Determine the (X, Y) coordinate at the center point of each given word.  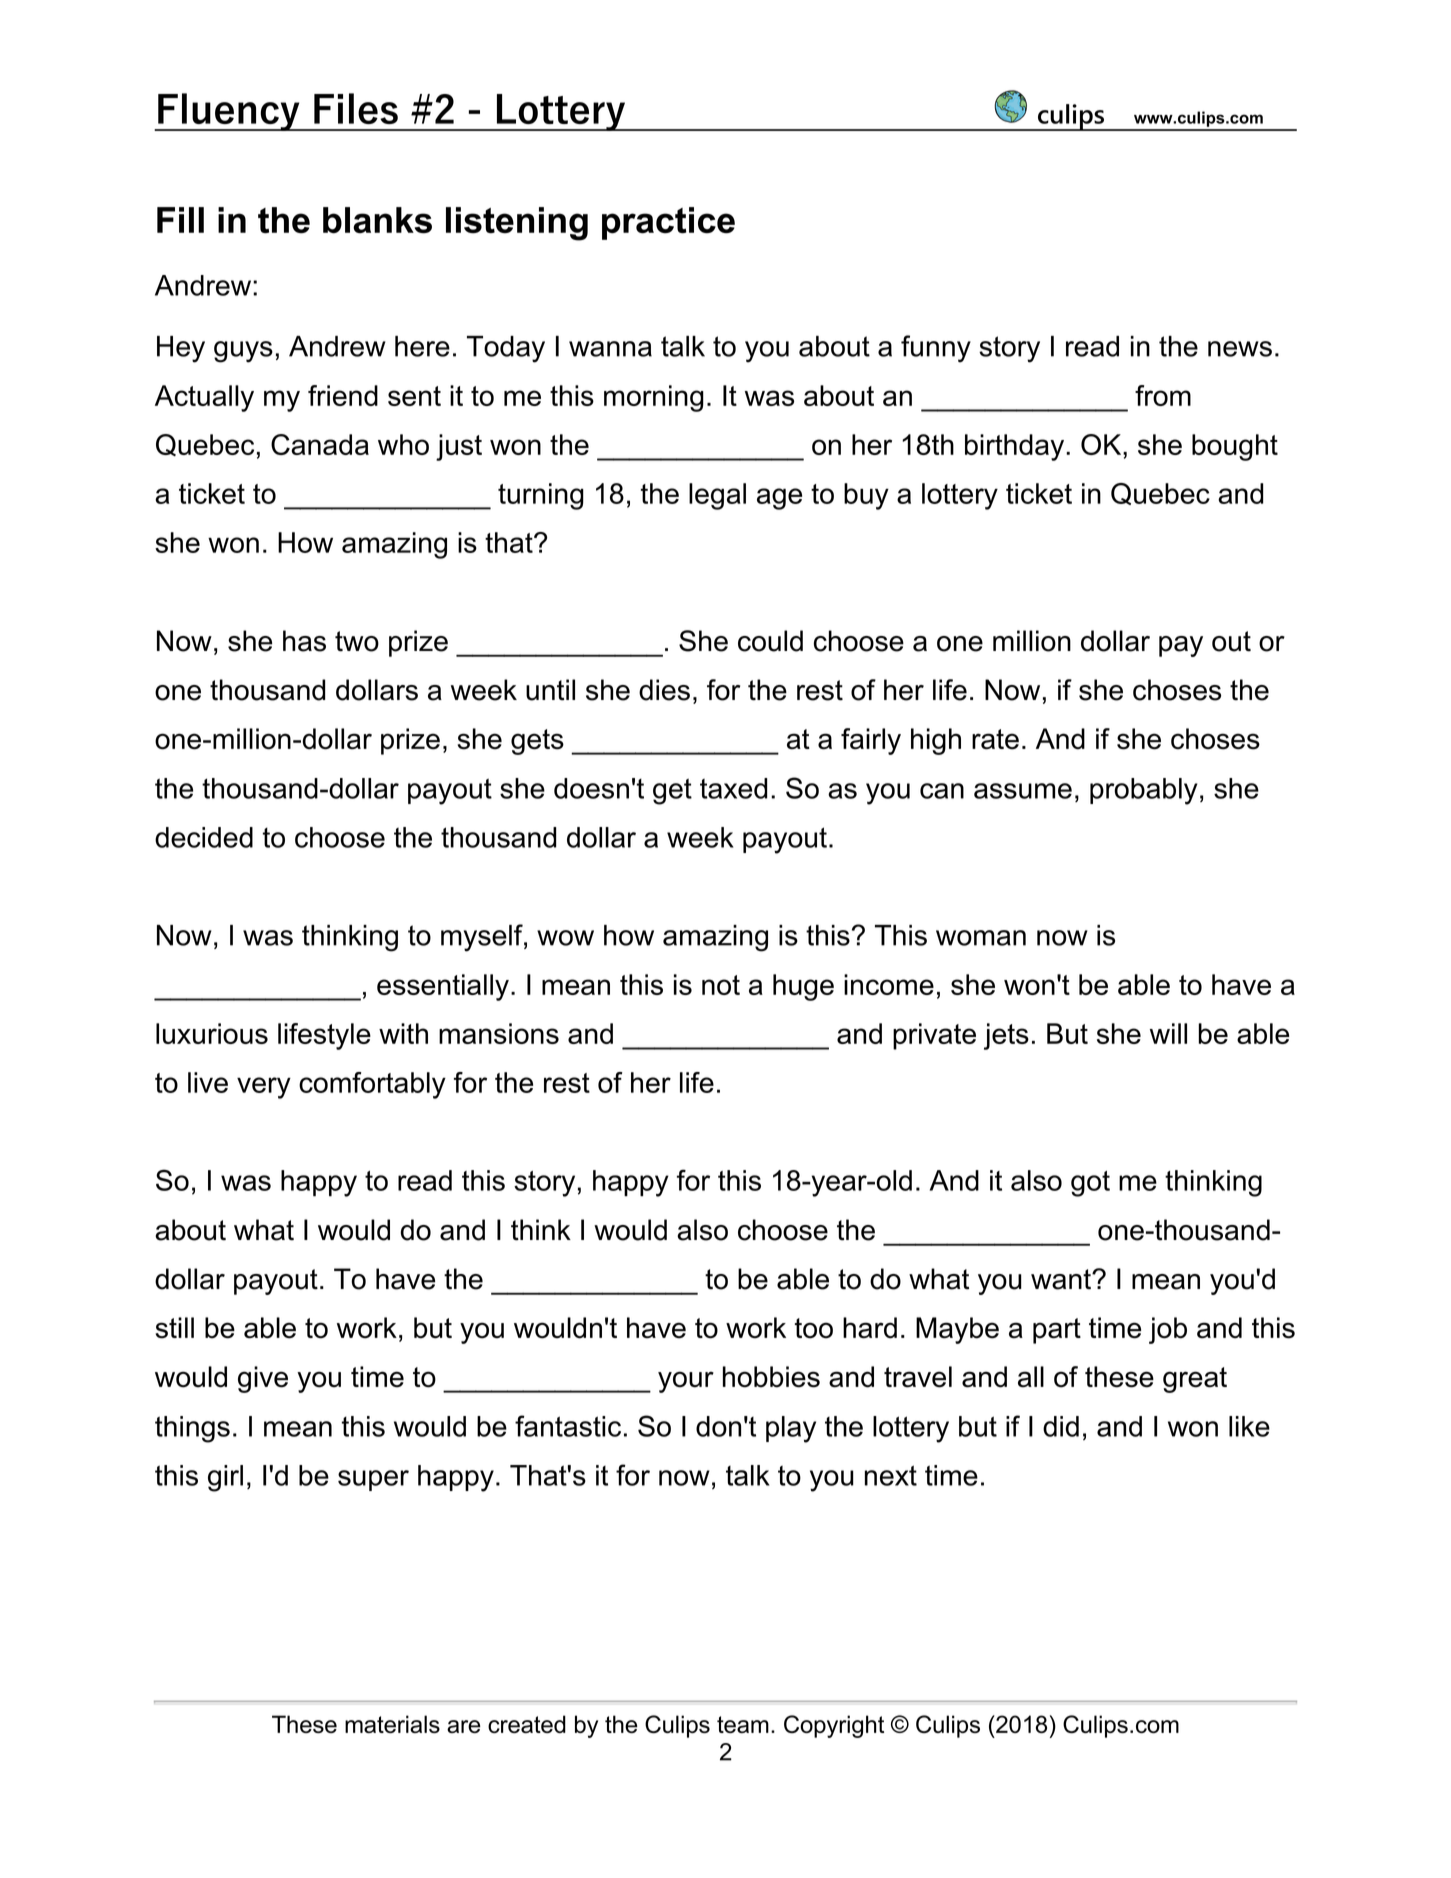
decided (204, 837)
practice (668, 223)
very (264, 1088)
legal (717, 496)
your (686, 1382)
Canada (320, 444)
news (1240, 349)
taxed (733, 788)
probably (1144, 791)
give (263, 1379)
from (1163, 395)
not (721, 985)
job (1168, 1330)
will (1168, 1033)
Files (356, 108)
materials (392, 1724)
